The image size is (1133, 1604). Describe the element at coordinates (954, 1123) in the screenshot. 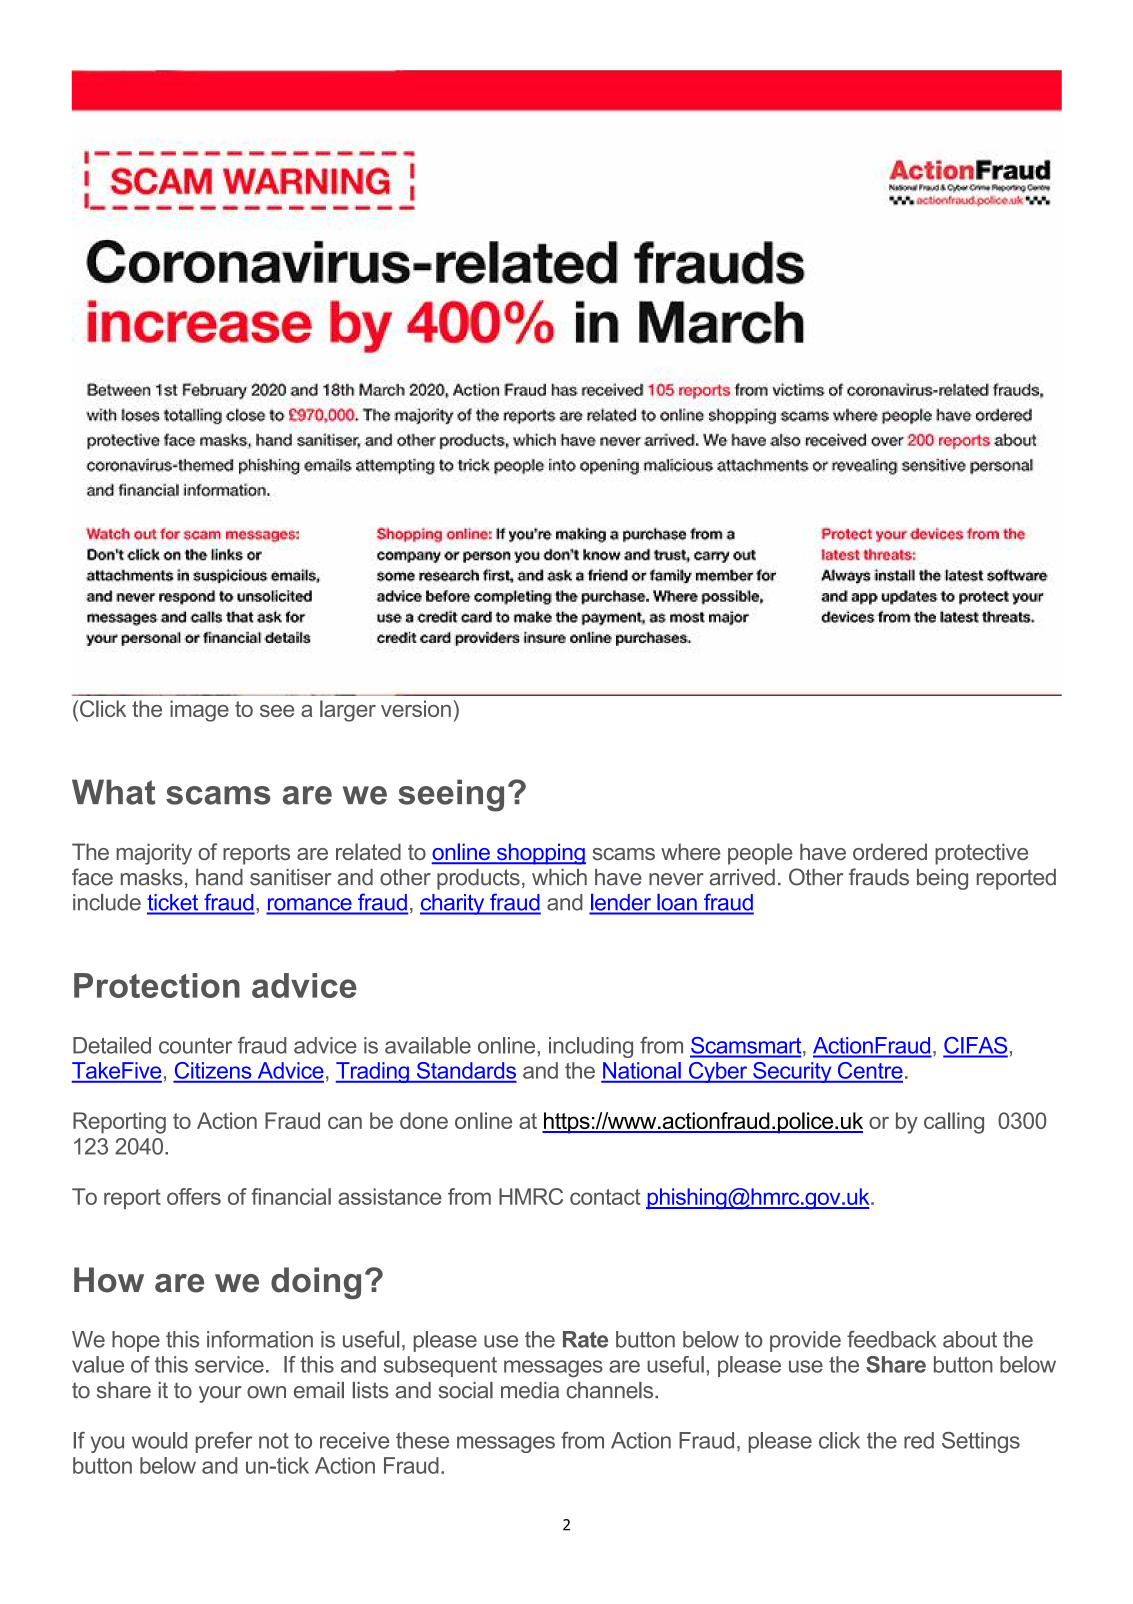

I see `calling` at that location.
